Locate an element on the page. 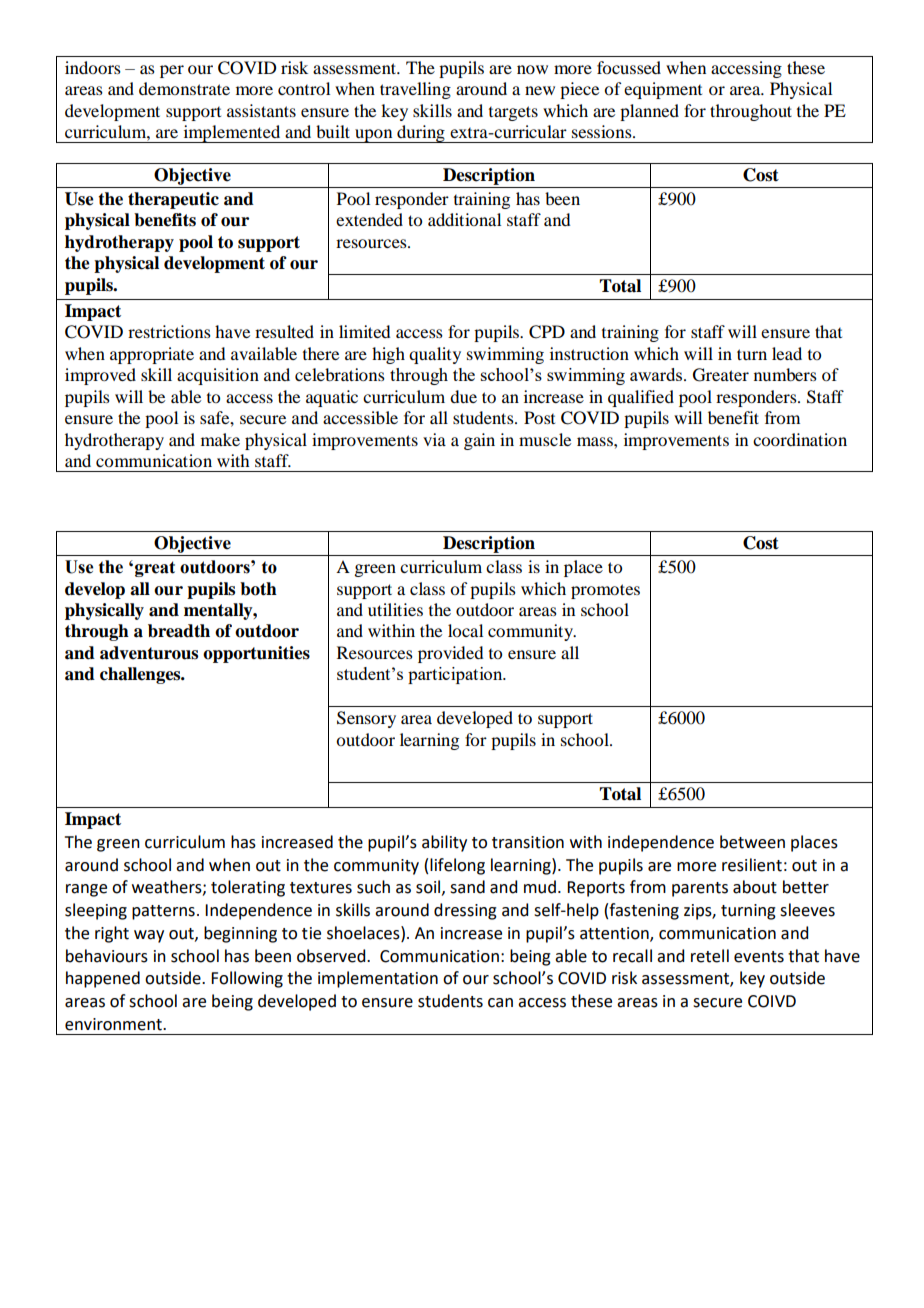 The height and width of the document is (1308, 924). can is located at coordinates (500, 1003).
